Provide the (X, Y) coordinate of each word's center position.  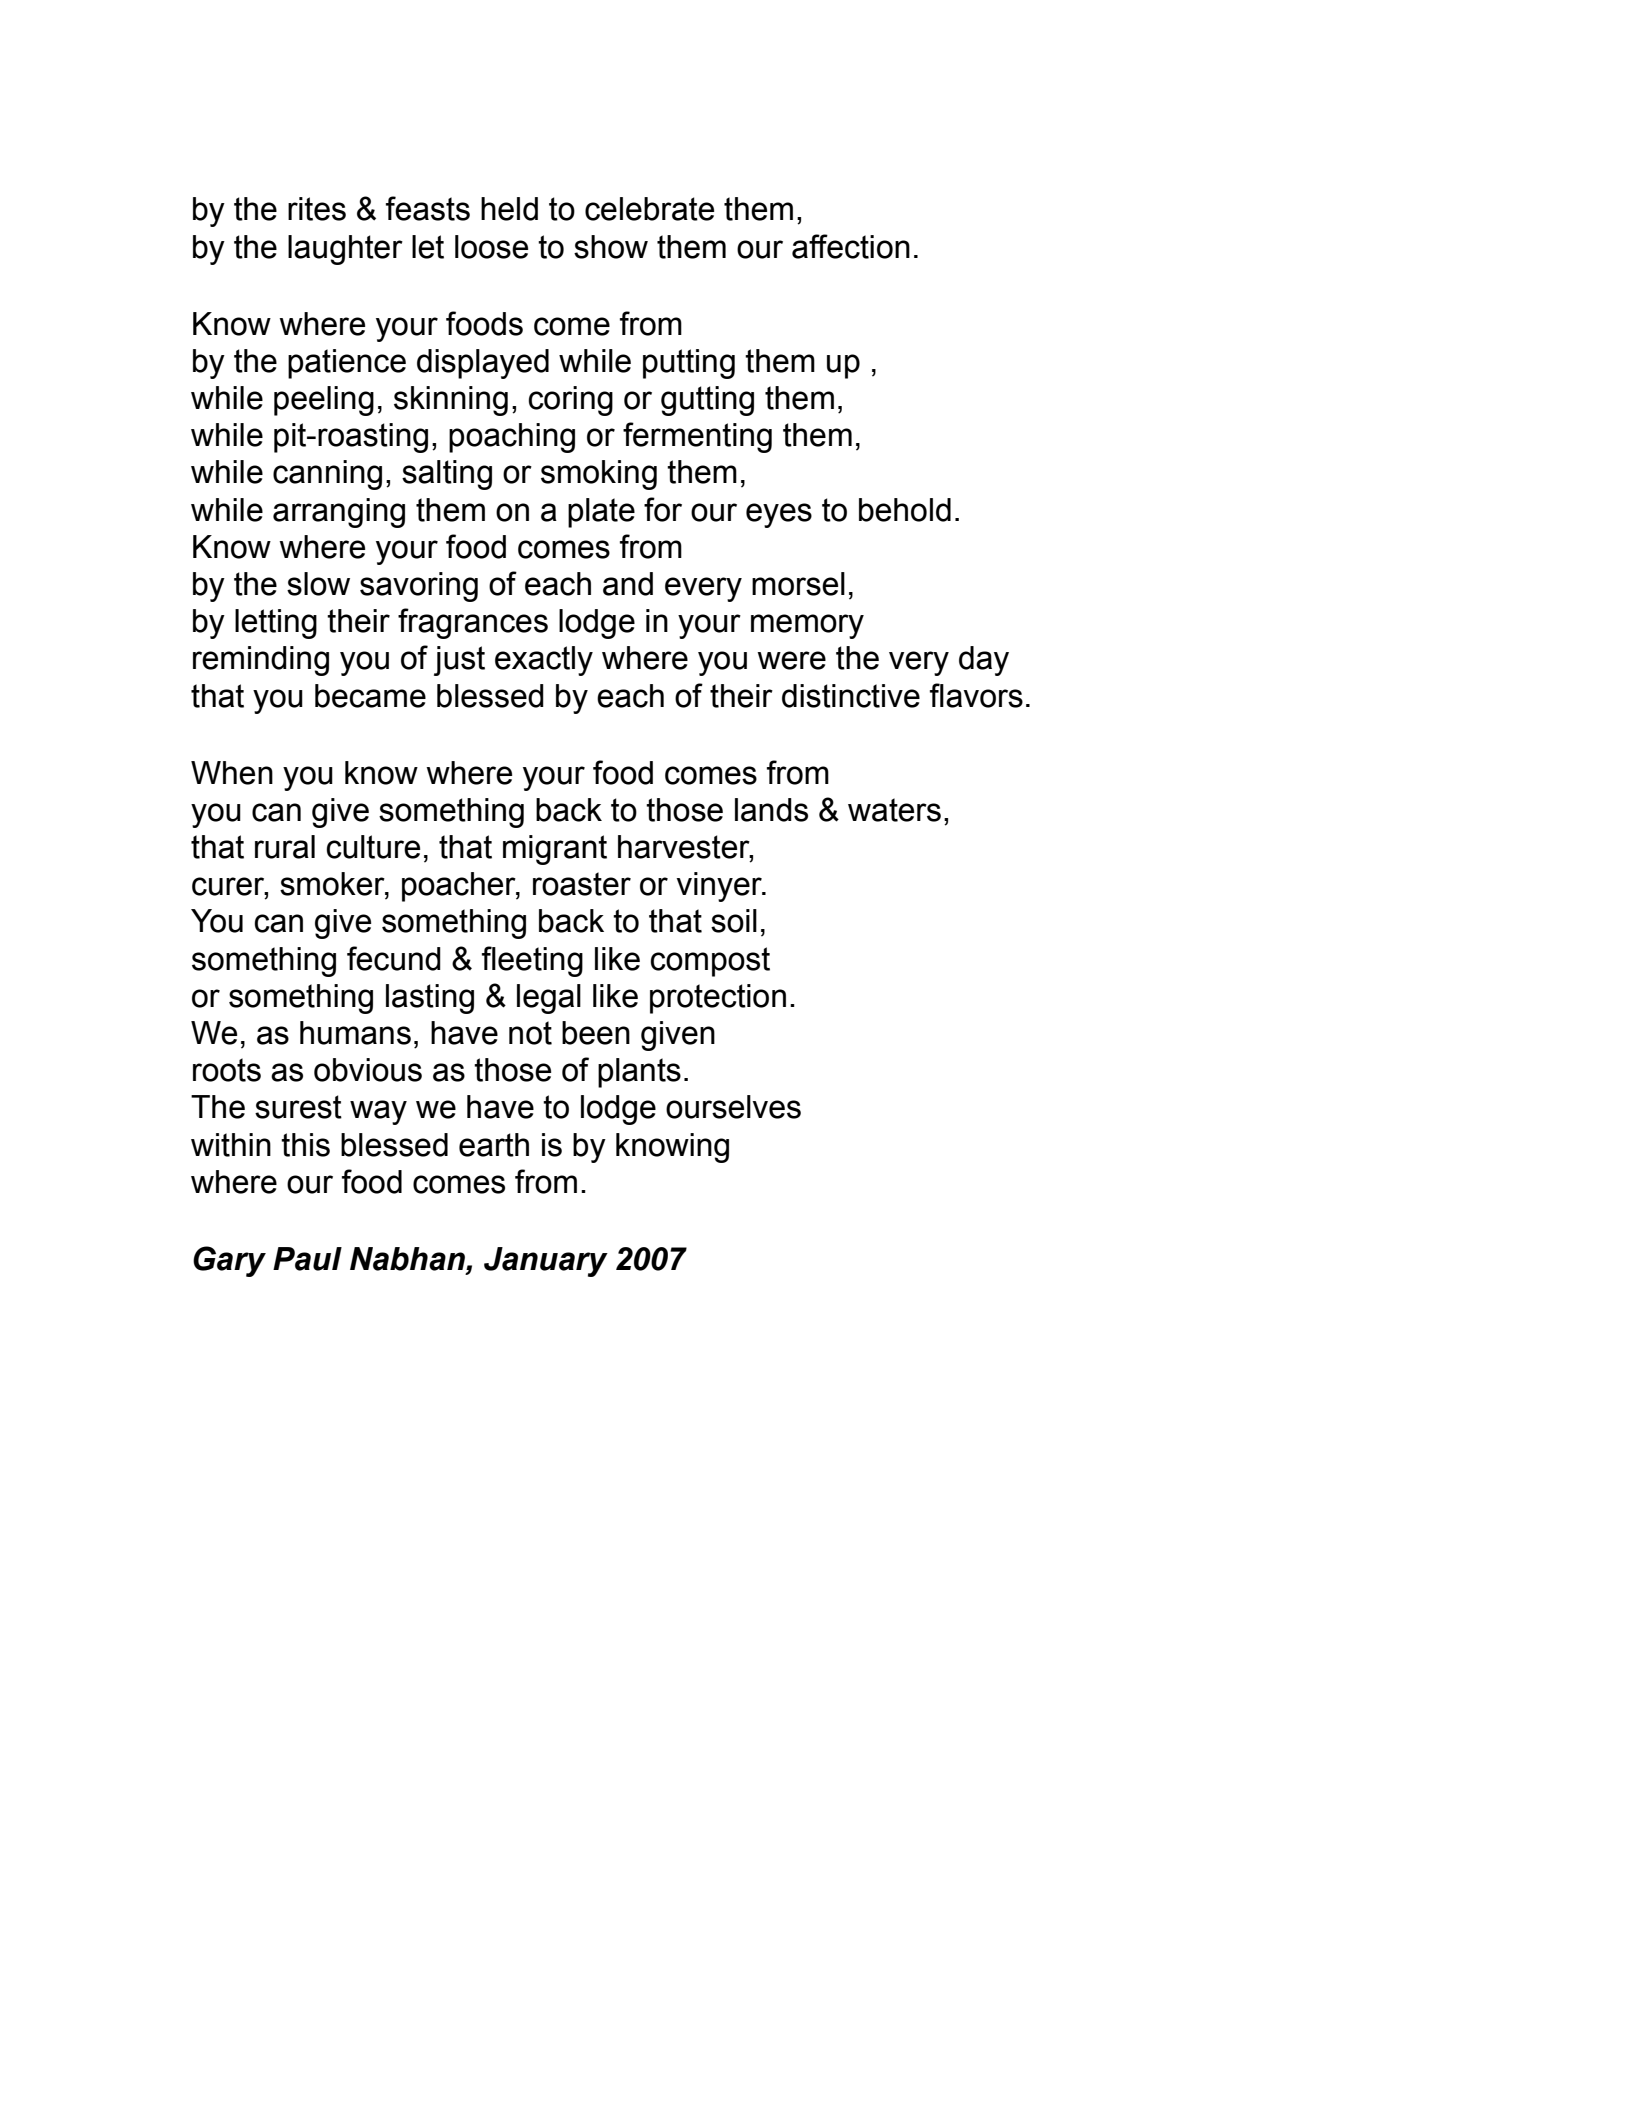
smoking (599, 475)
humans (355, 1033)
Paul (307, 1259)
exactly (544, 661)
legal (549, 999)
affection (851, 246)
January (546, 1262)
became (370, 696)
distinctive (851, 696)
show (611, 247)
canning (327, 475)
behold (905, 510)
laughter (345, 250)
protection (718, 999)
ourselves (733, 1107)
